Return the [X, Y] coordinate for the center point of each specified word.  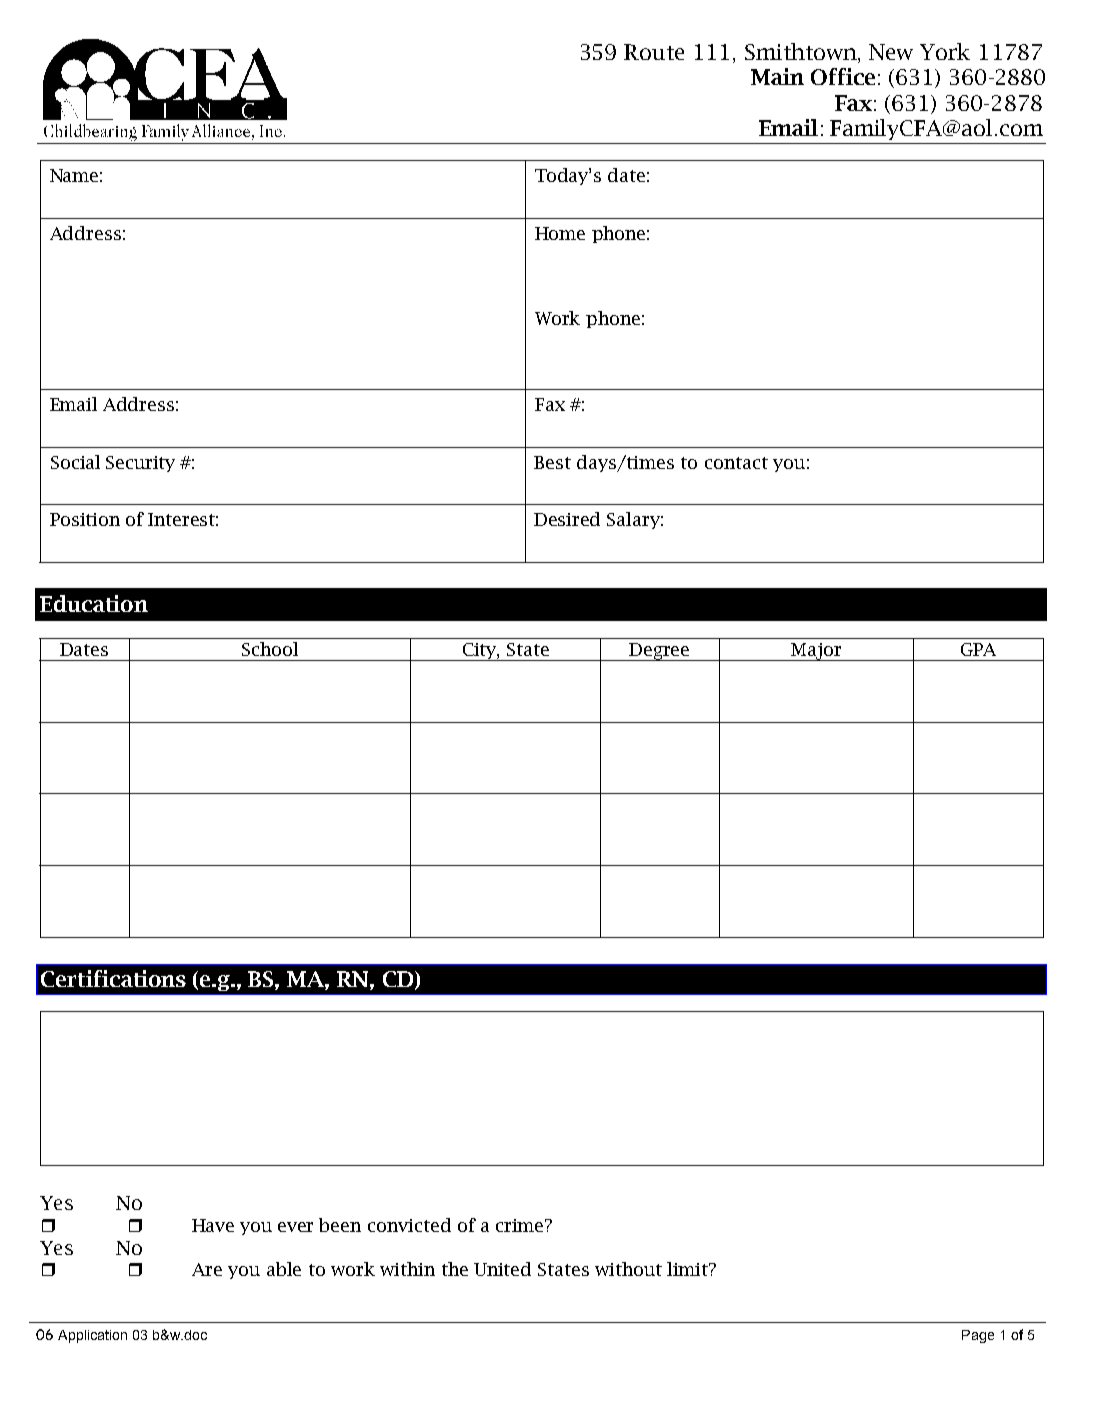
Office [843, 76]
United [502, 1269]
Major [816, 652]
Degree [660, 652]
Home [560, 233]
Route [654, 52]
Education [94, 603]
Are [207, 1269]
